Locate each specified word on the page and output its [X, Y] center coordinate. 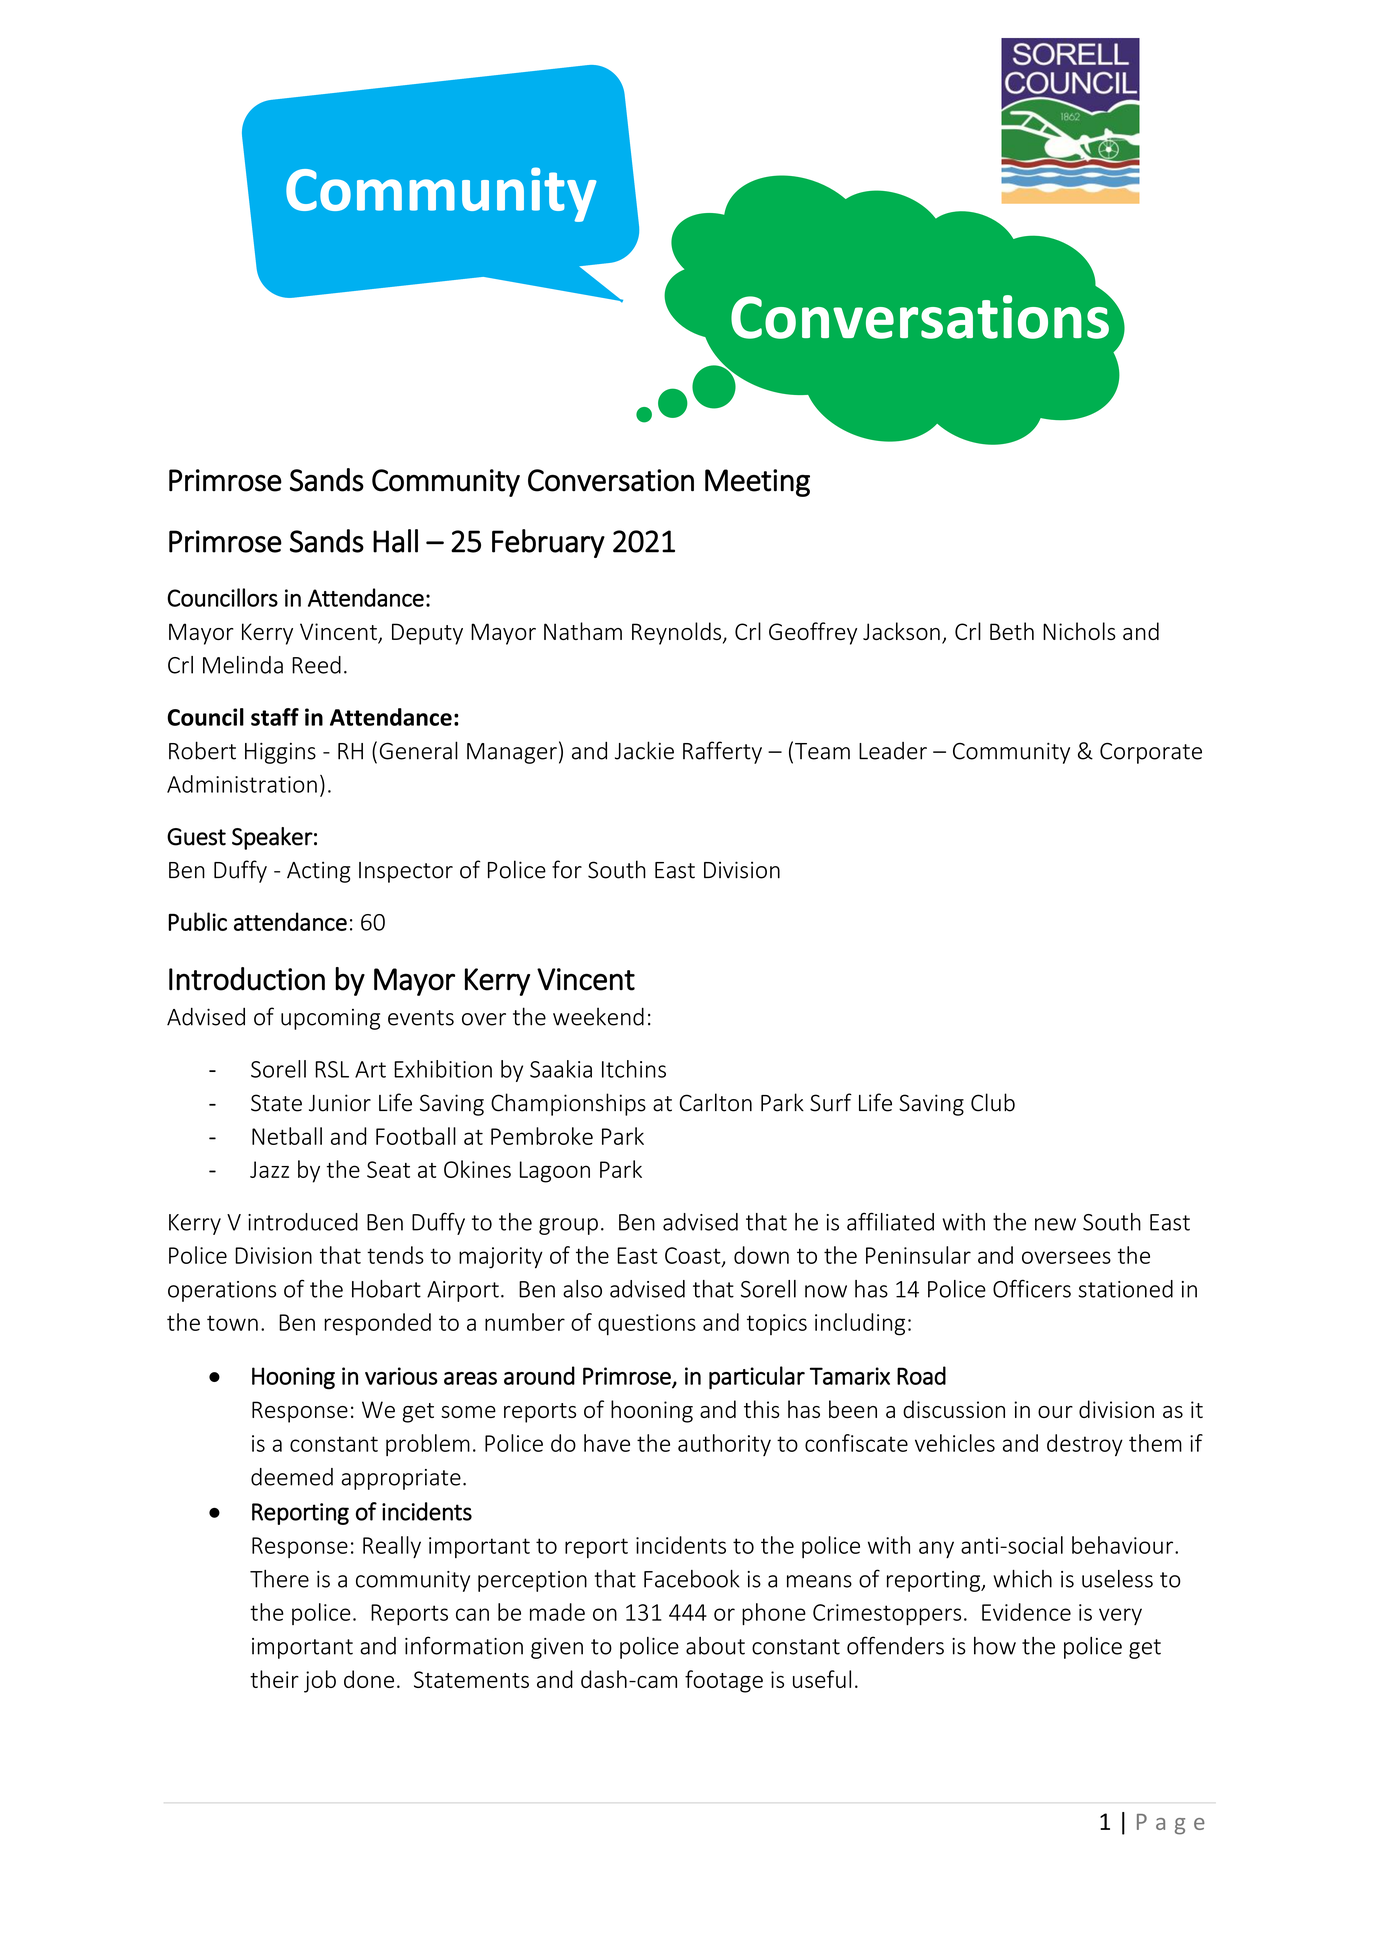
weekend [598, 1016]
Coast [694, 1256]
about [715, 1646]
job [320, 1681]
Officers [1032, 1288]
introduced [303, 1222]
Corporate [1151, 753]
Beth [1012, 631]
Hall [395, 541]
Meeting [757, 483]
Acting [318, 872]
